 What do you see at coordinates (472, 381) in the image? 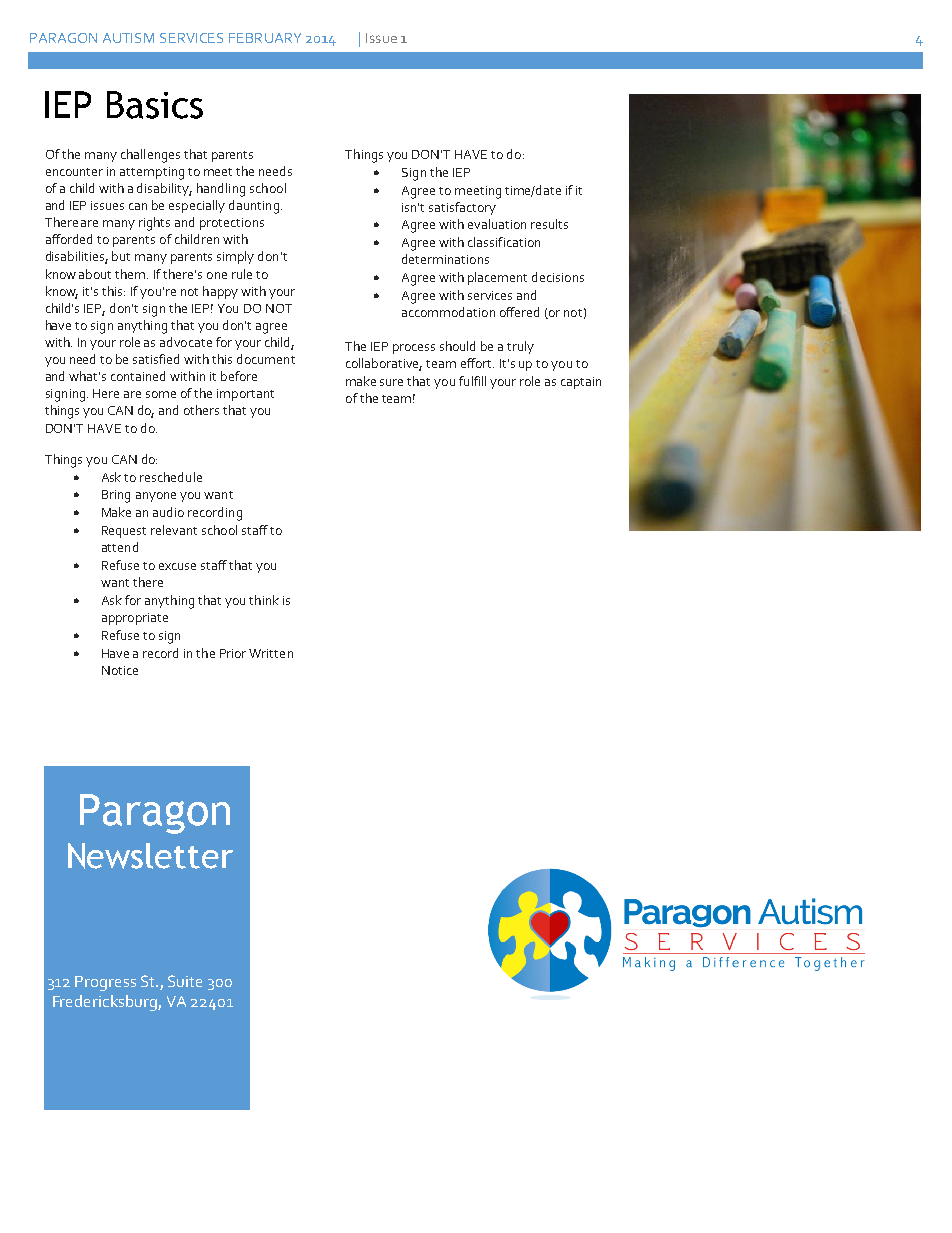
I see `fulfill` at bounding box center [472, 381].
